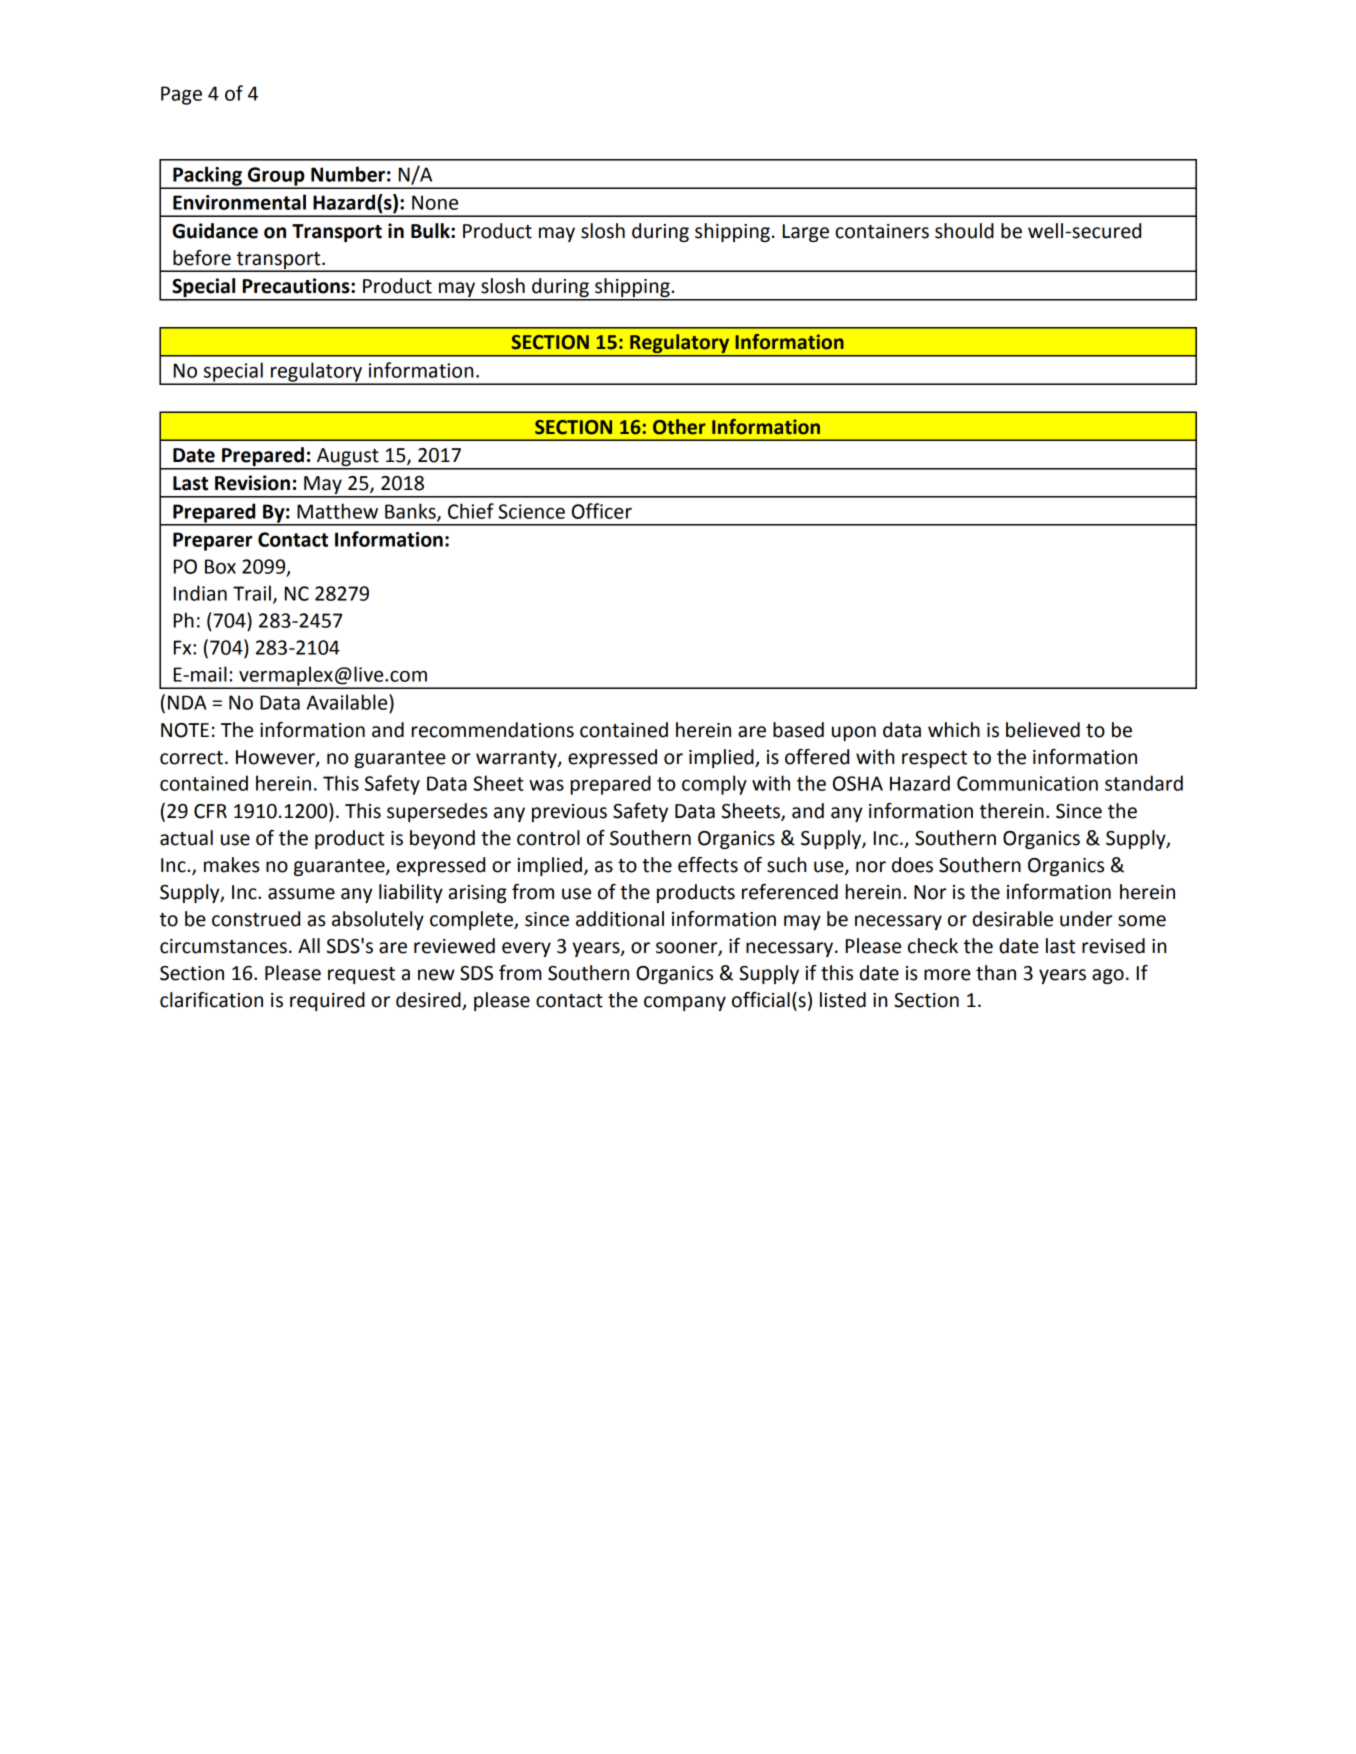  What do you see at coordinates (1043, 730) in the screenshot?
I see `believed` at bounding box center [1043, 730].
